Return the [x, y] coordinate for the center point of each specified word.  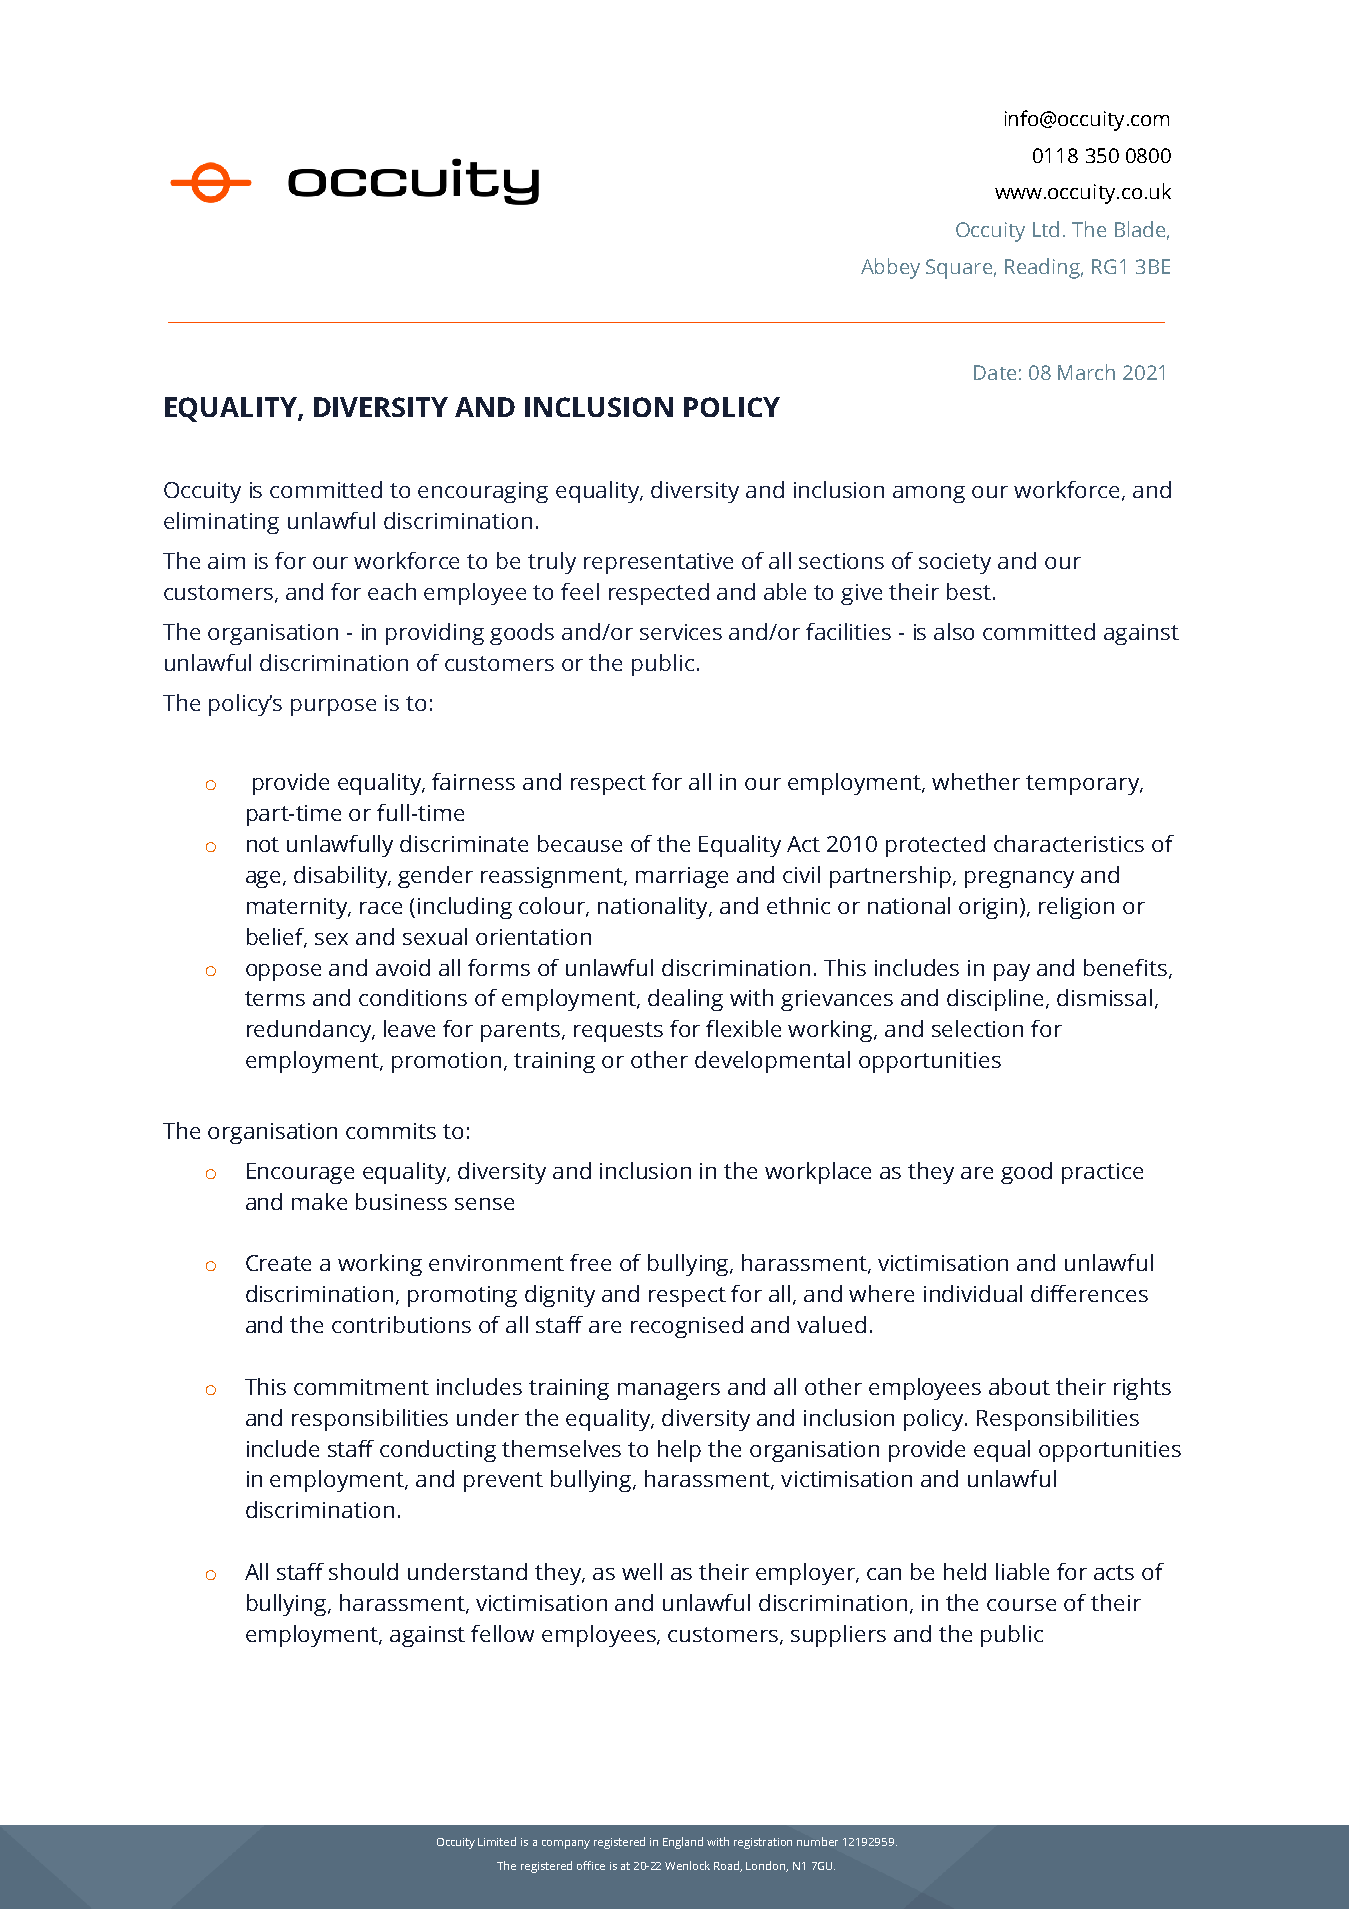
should [363, 1571]
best [969, 591]
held [965, 1571]
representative [658, 563]
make [319, 1201]
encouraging [483, 492]
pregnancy [1019, 879]
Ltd [1046, 229]
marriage [682, 877]
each [392, 591]
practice [1102, 1173]
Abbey [890, 268]
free [590, 1262]
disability [342, 877]
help [679, 1451]
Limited [497, 1841]
